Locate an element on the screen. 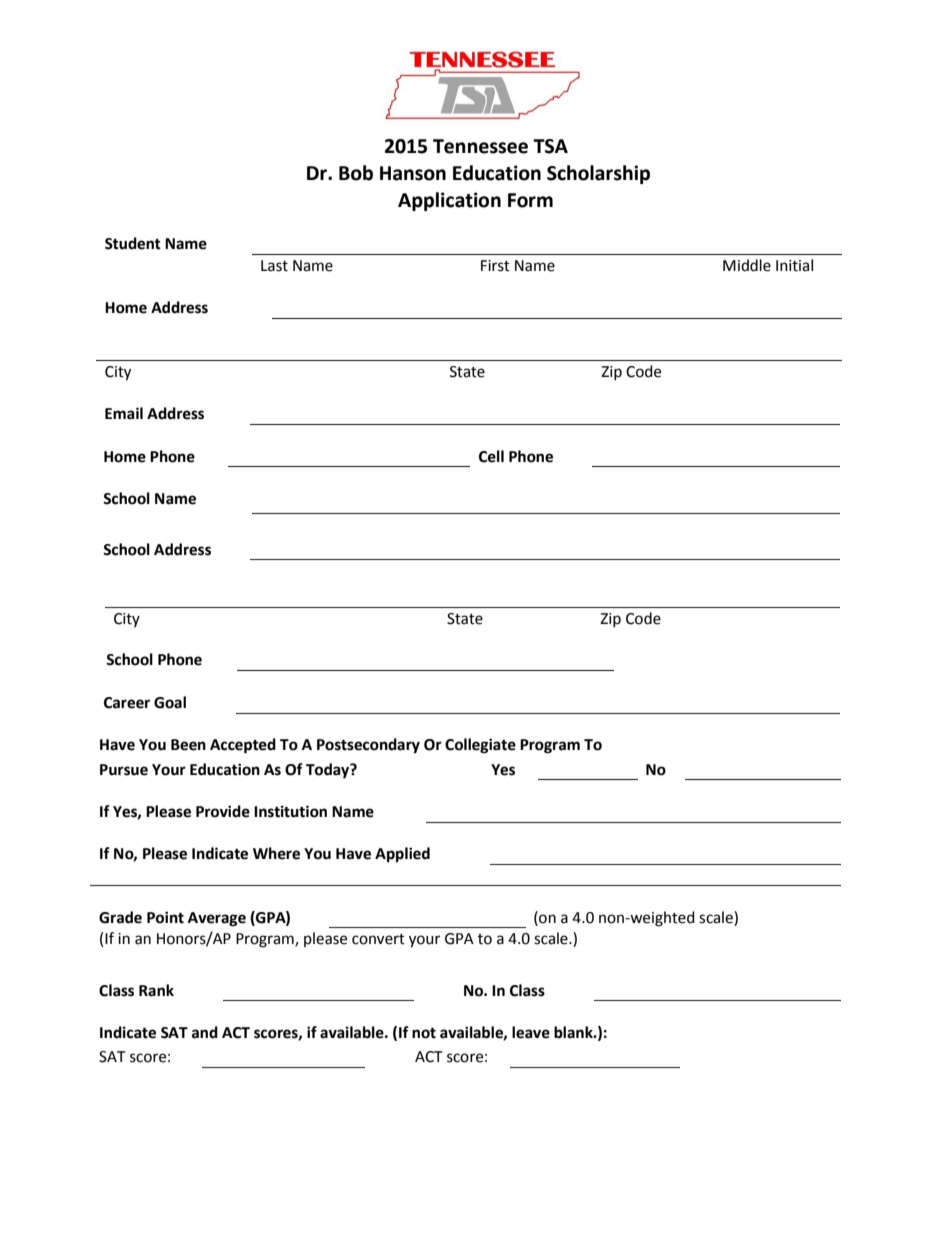  convert is located at coordinates (378, 939).
